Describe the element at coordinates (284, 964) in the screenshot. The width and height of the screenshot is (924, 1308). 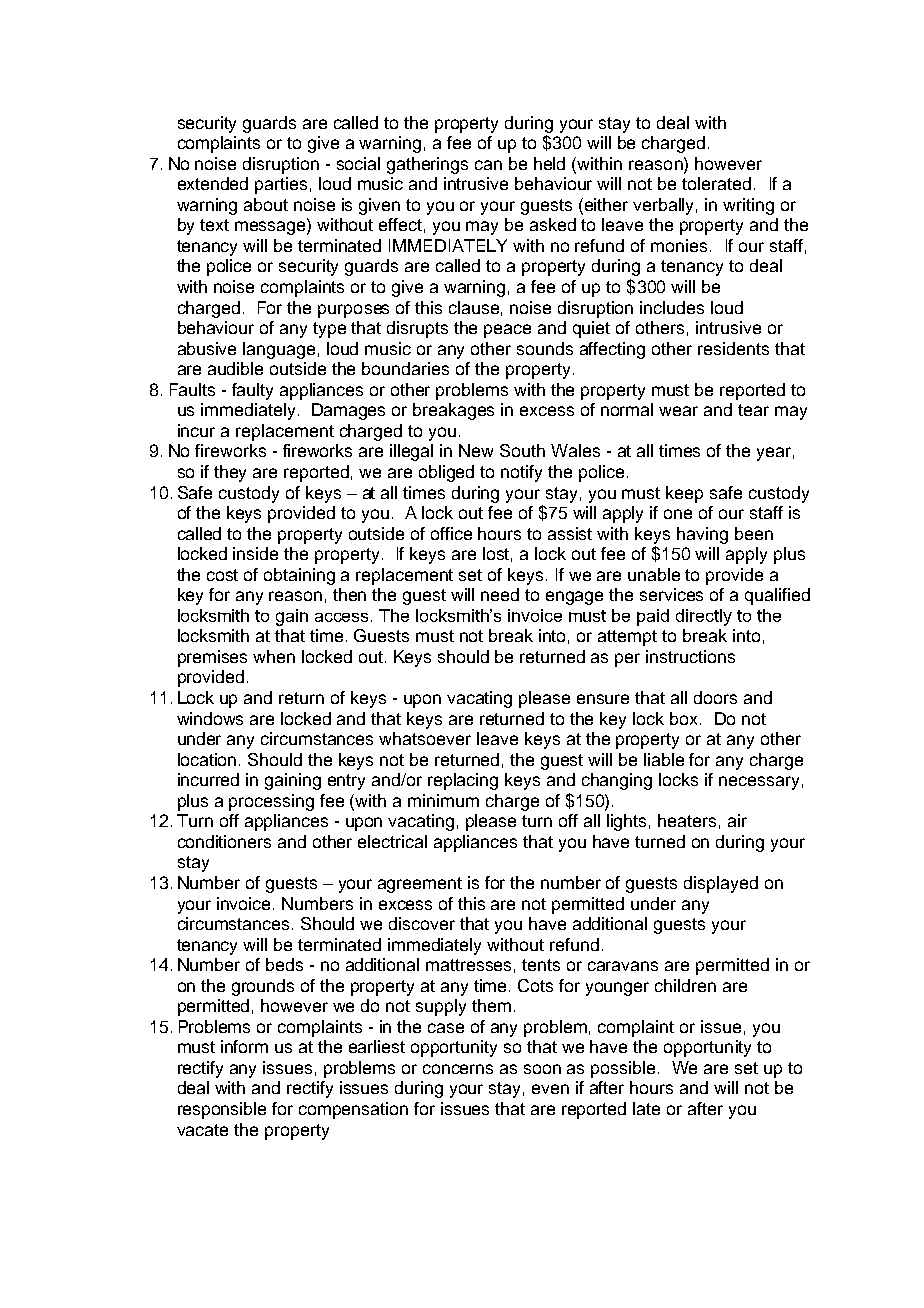
I see `beds` at that location.
